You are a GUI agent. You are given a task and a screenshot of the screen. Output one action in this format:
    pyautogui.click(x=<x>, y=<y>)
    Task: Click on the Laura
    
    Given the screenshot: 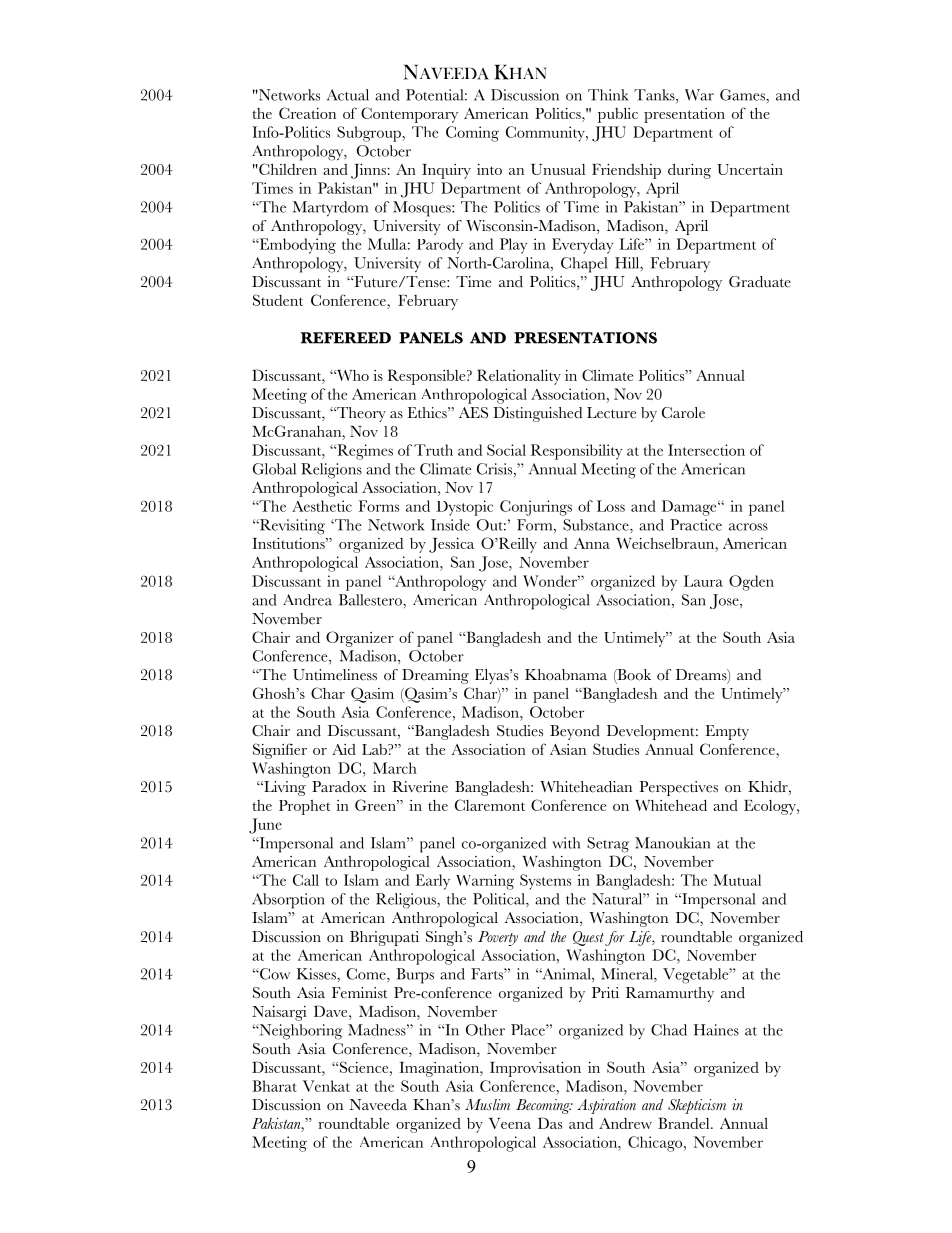 What is the action you would take?
    pyautogui.click(x=703, y=581)
